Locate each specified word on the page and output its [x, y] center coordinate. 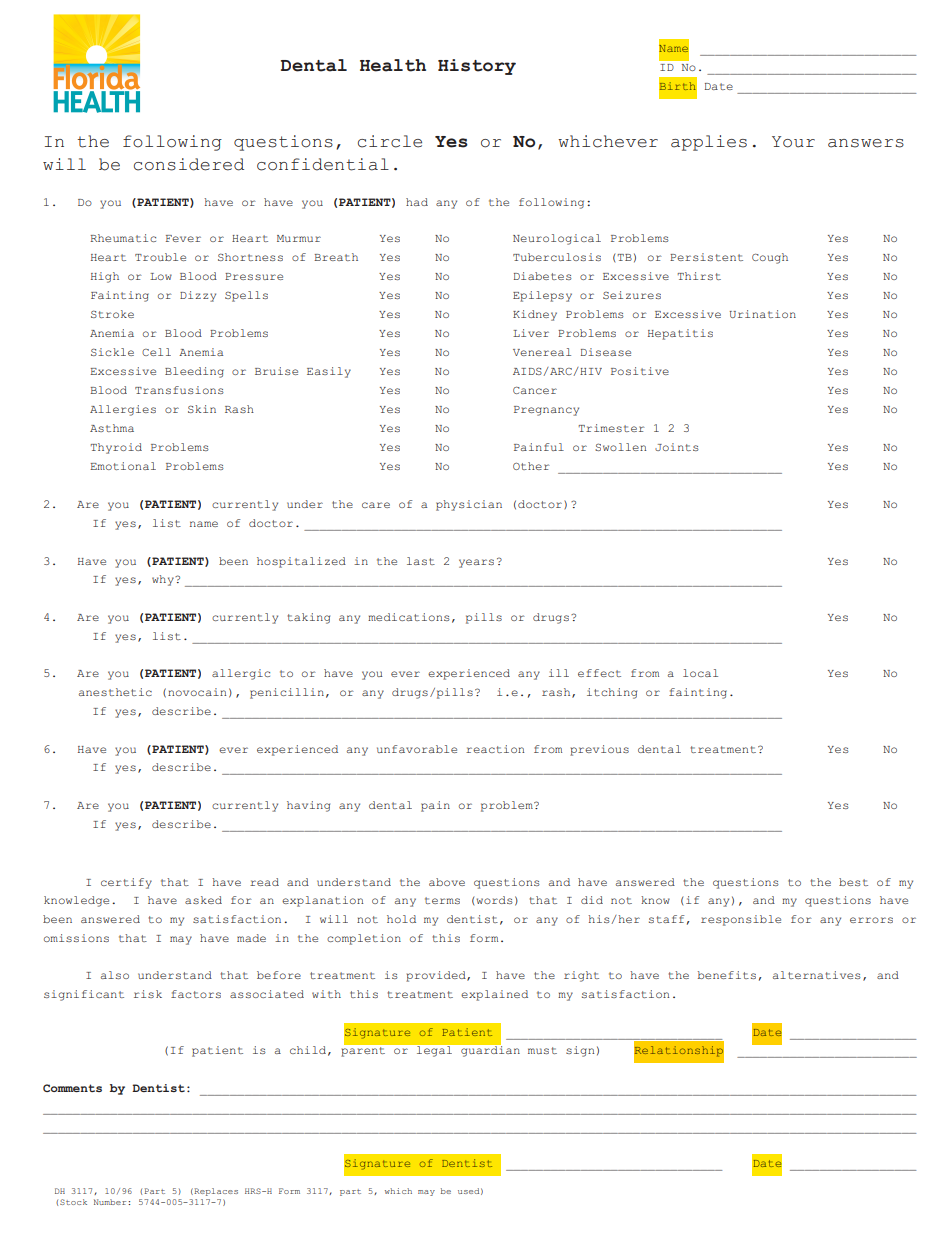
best [853, 882]
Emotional [123, 466]
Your [793, 142]
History [477, 67]
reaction [495, 749]
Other [531, 466]
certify [126, 883]
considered [189, 164]
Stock [73, 1202]
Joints [677, 447]
